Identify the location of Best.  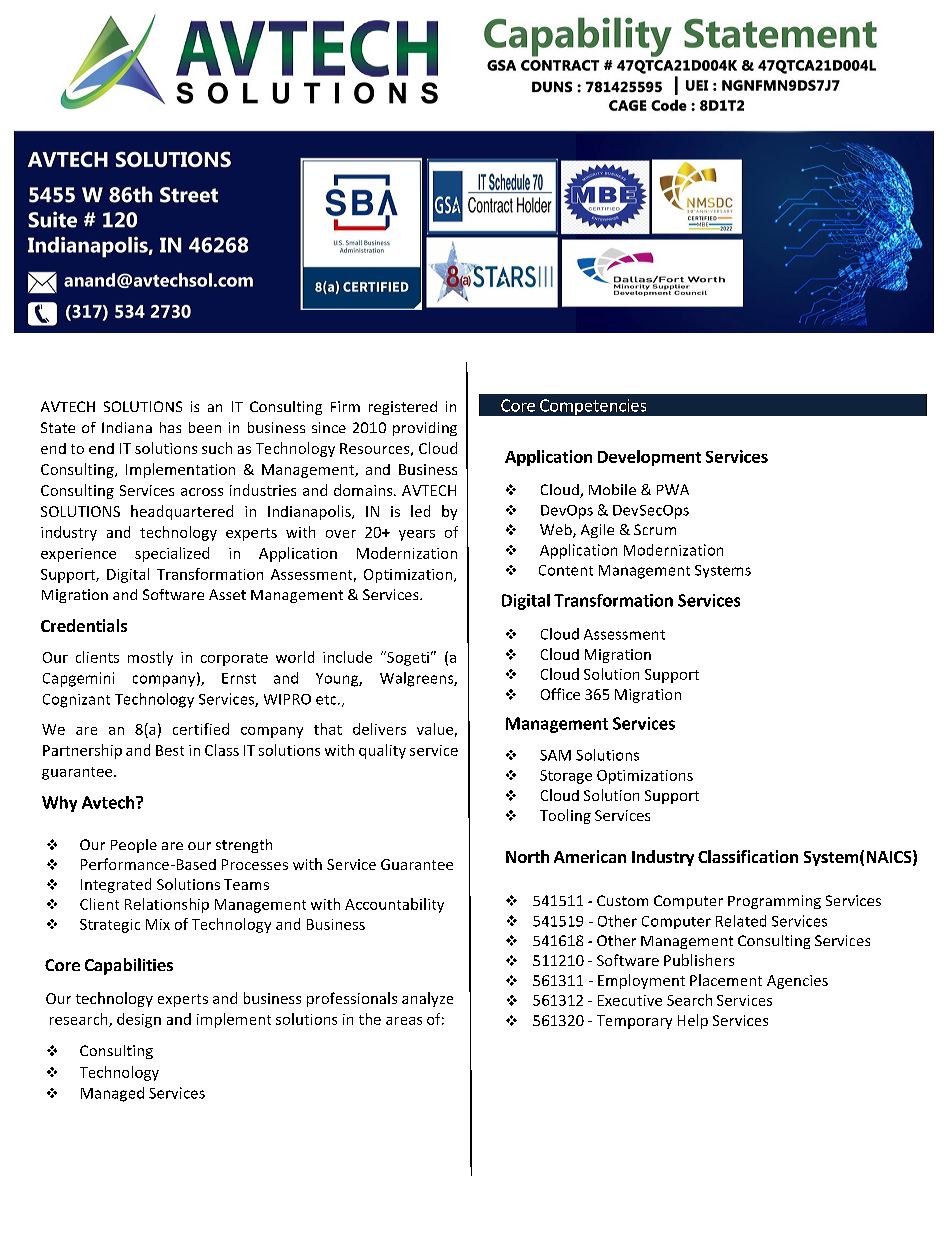
(170, 750).
